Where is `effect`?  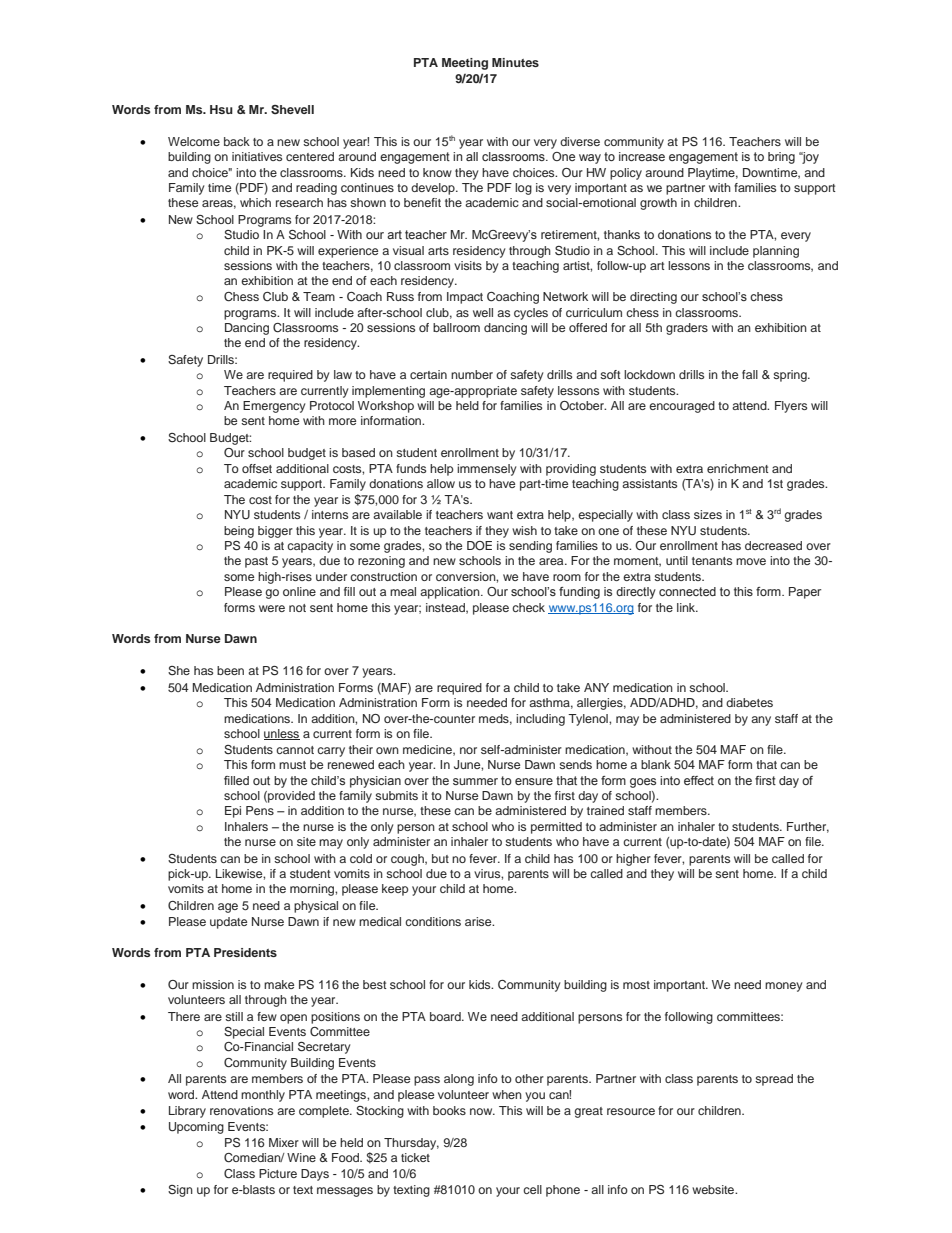 effect is located at coordinates (699, 780).
